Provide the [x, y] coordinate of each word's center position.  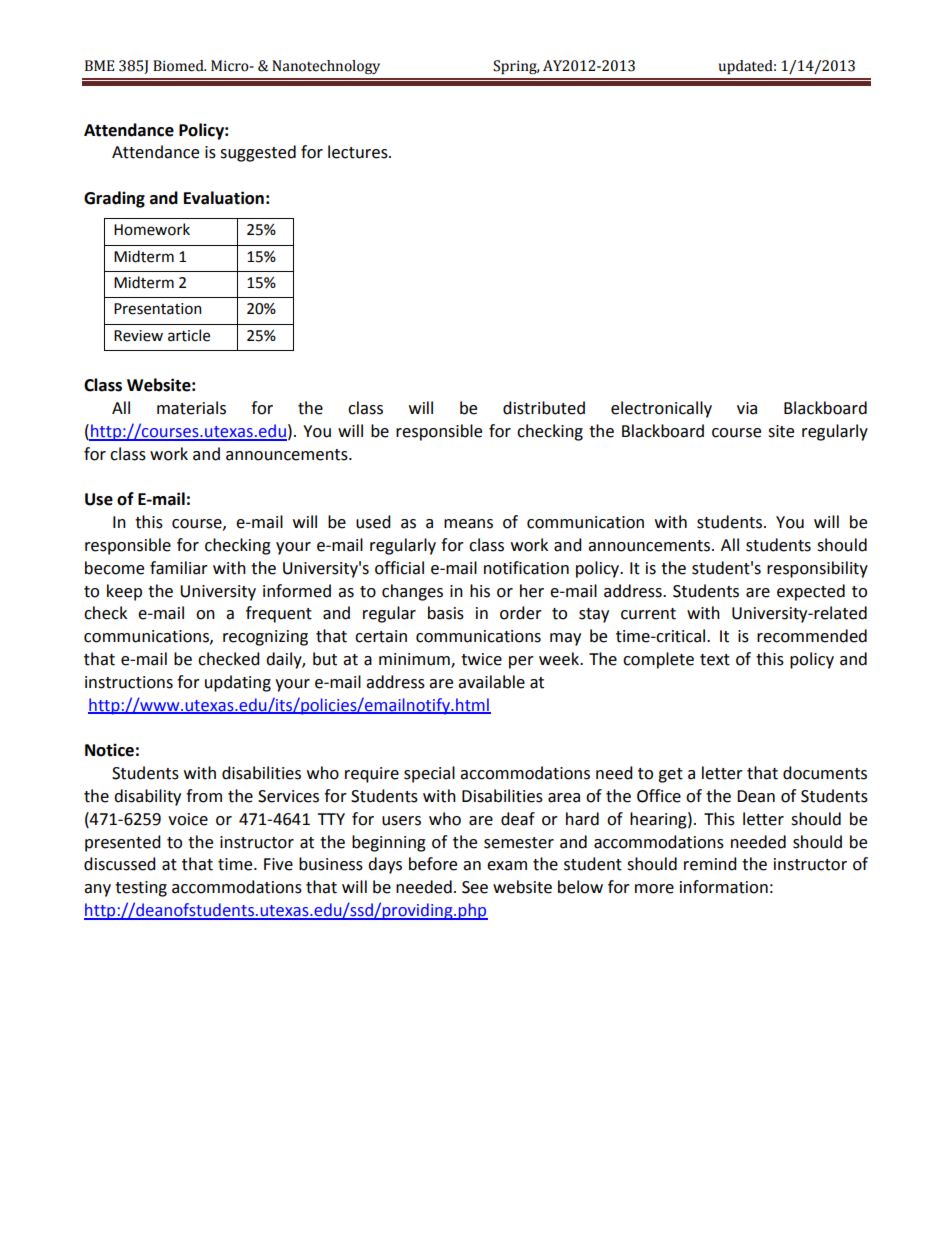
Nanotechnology [326, 67]
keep [124, 592]
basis [446, 613]
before [433, 864]
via [747, 408]
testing [141, 889]
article [189, 335]
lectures [359, 152]
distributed [544, 408]
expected [811, 592]
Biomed [179, 66]
